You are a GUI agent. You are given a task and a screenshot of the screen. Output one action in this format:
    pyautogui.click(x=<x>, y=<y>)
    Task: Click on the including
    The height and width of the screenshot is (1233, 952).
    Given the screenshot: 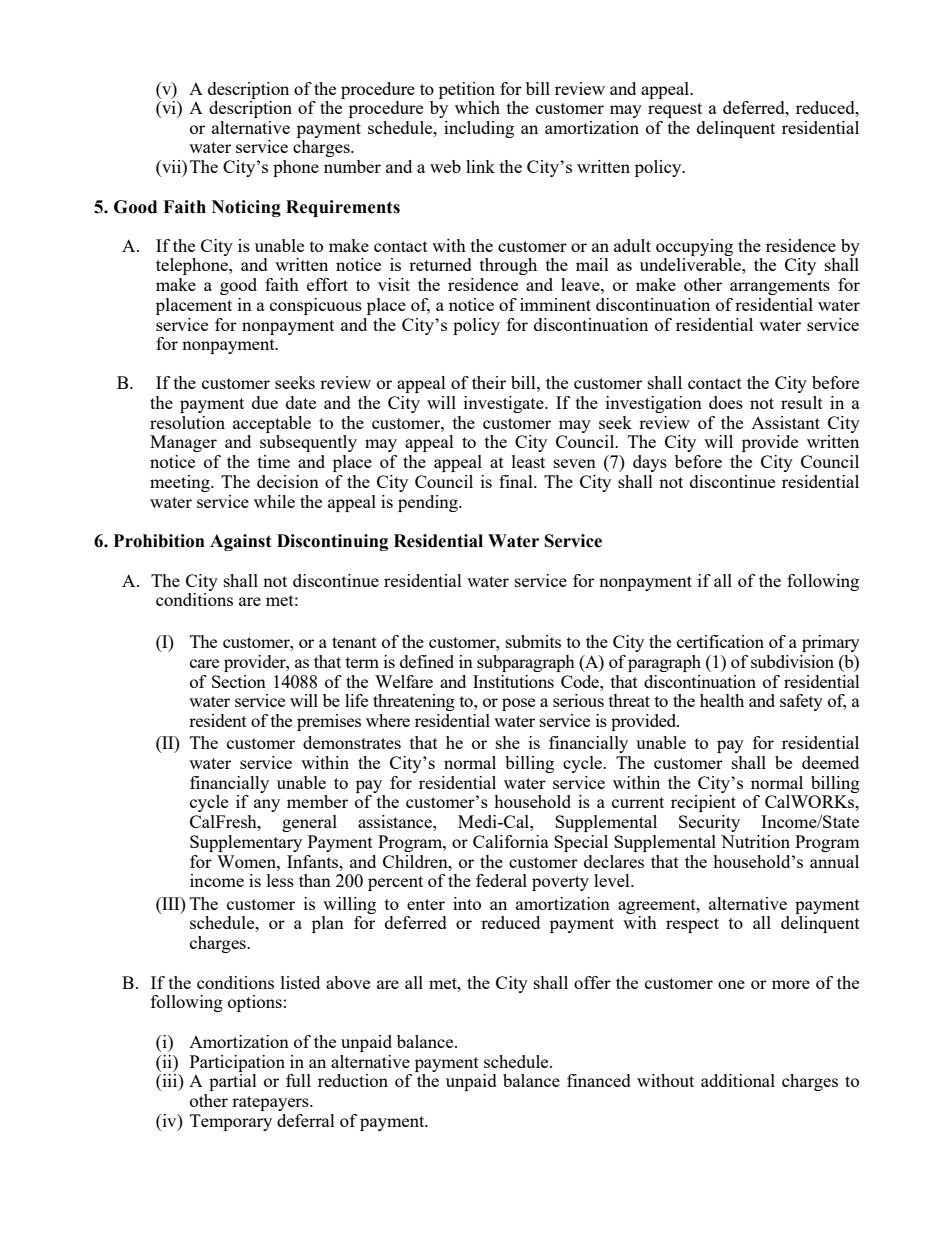 What is the action you would take?
    pyautogui.click(x=479, y=129)
